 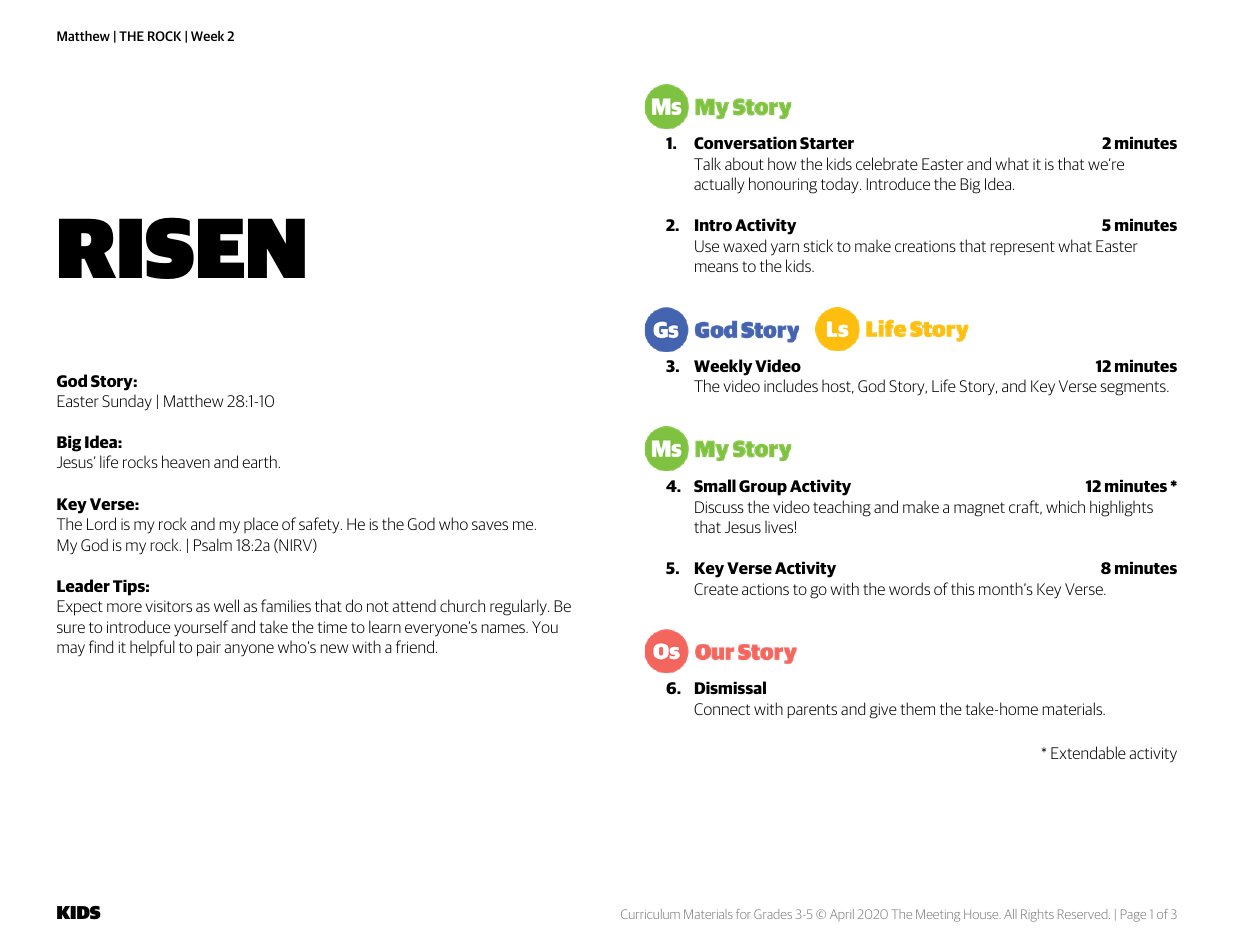 I want to click on Sunday, so click(x=127, y=402).
